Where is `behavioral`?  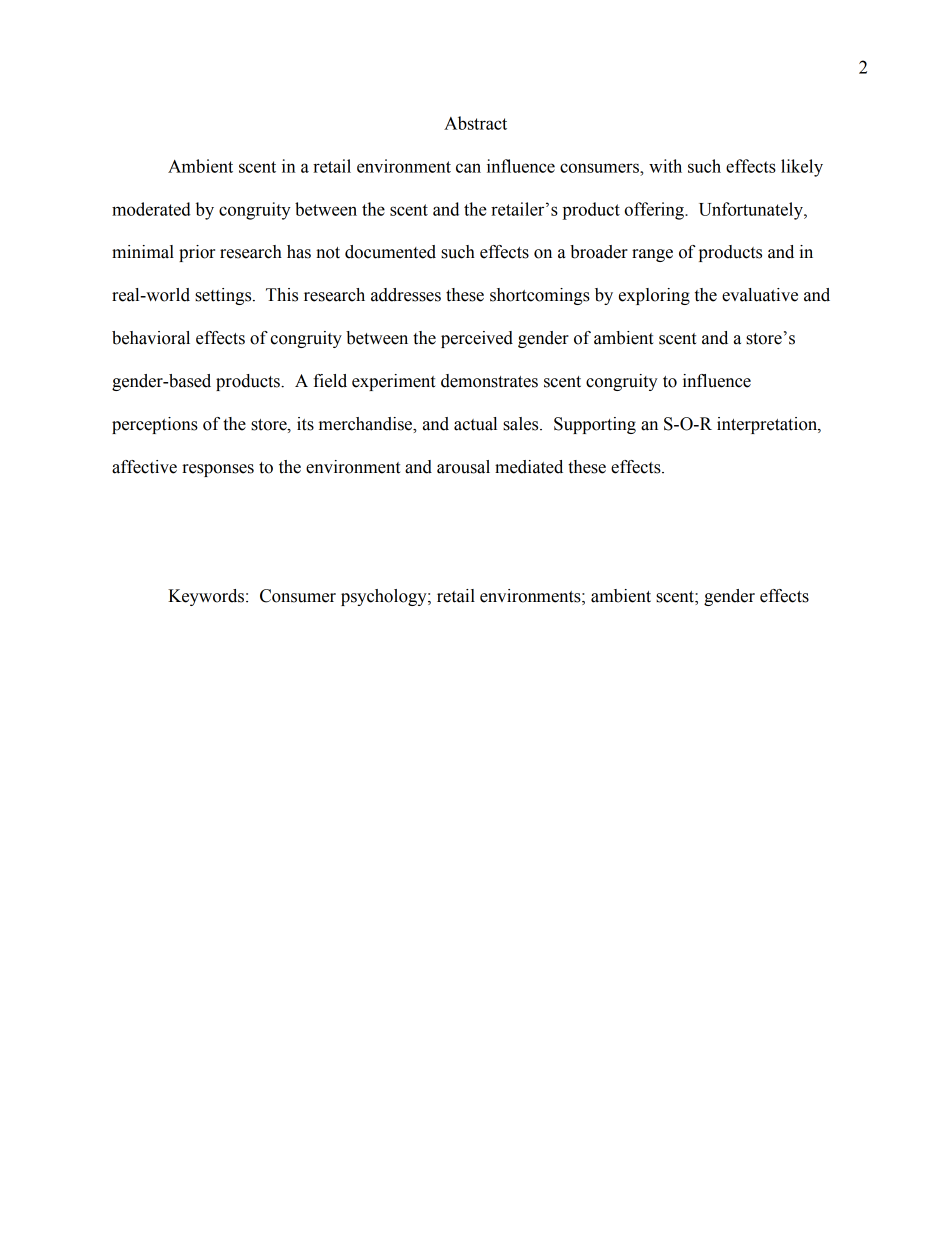
behavioral is located at coordinates (151, 338).
